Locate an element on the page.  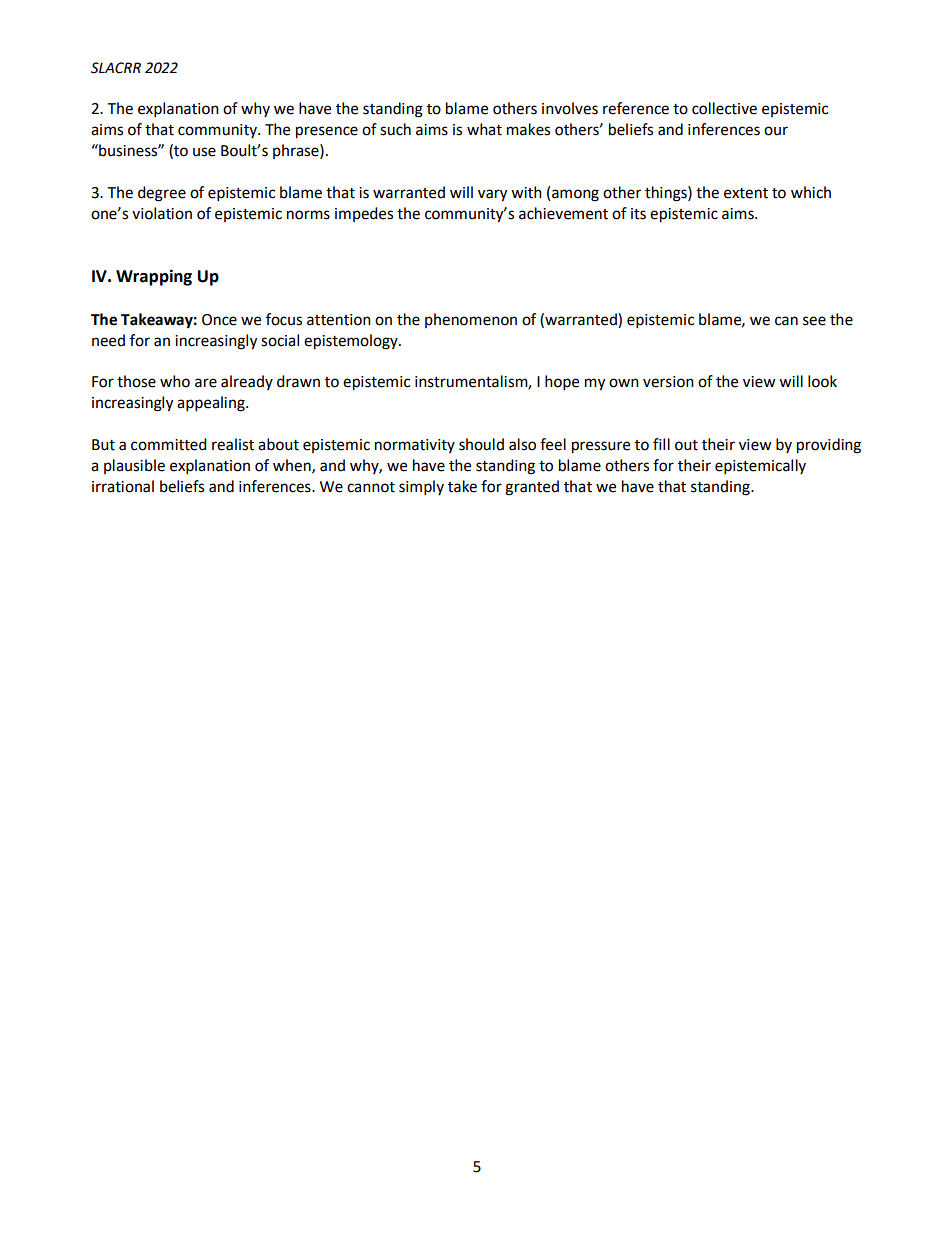
see is located at coordinates (814, 321).
